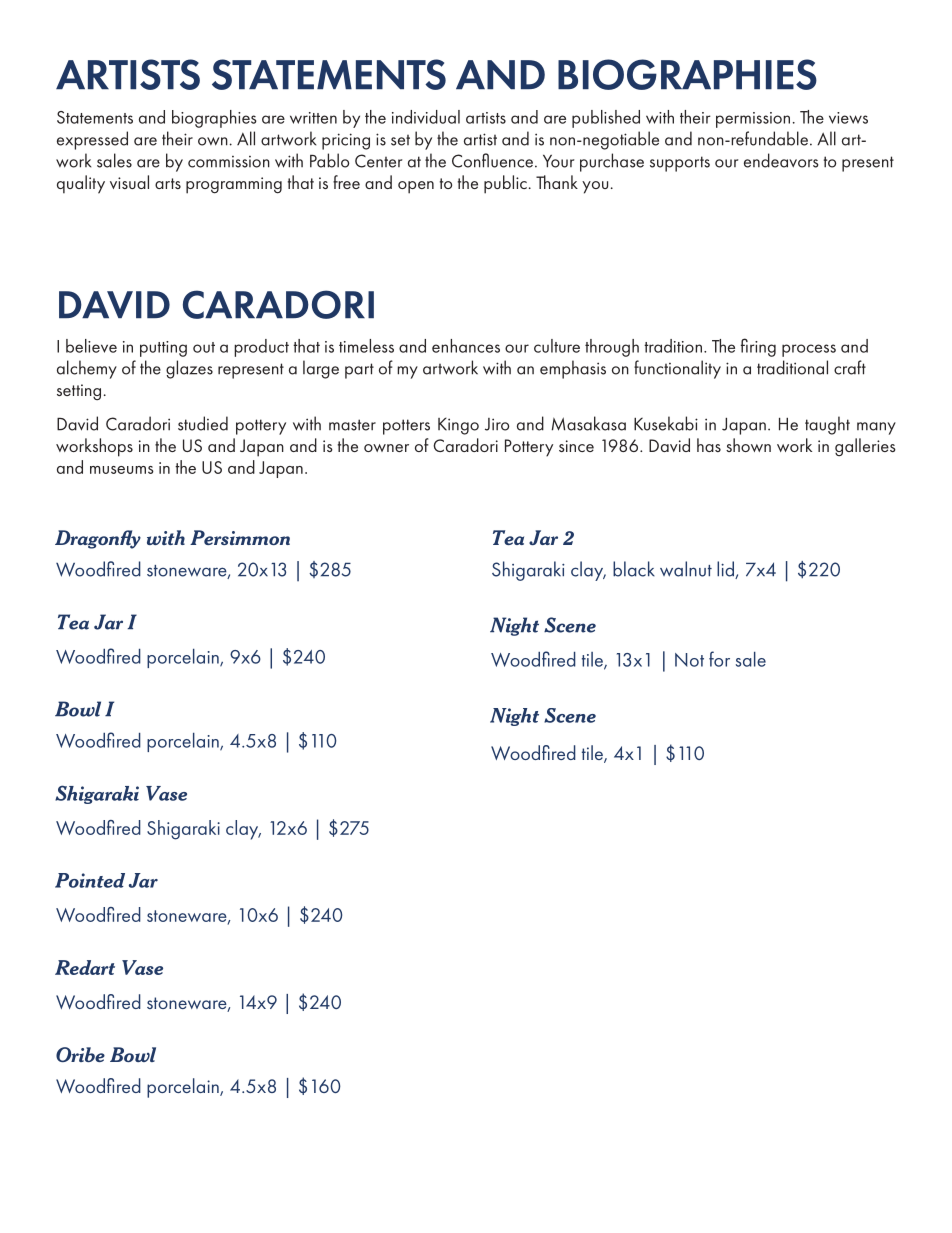 The width and height of the page is (952, 1233). What do you see at coordinates (809, 350) in the page?
I see `process` at bounding box center [809, 350].
